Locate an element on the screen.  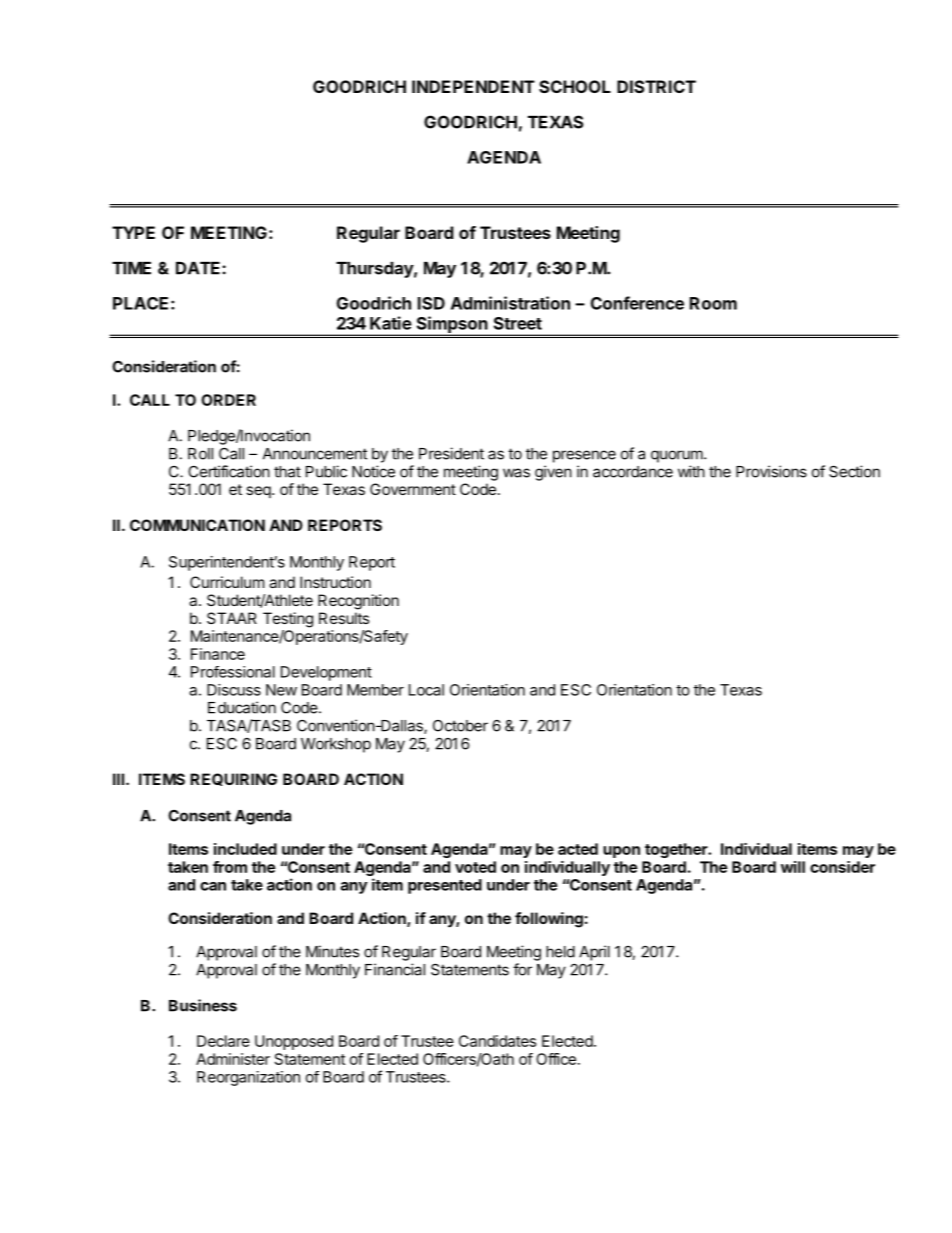
ORDER is located at coordinates (228, 400).
